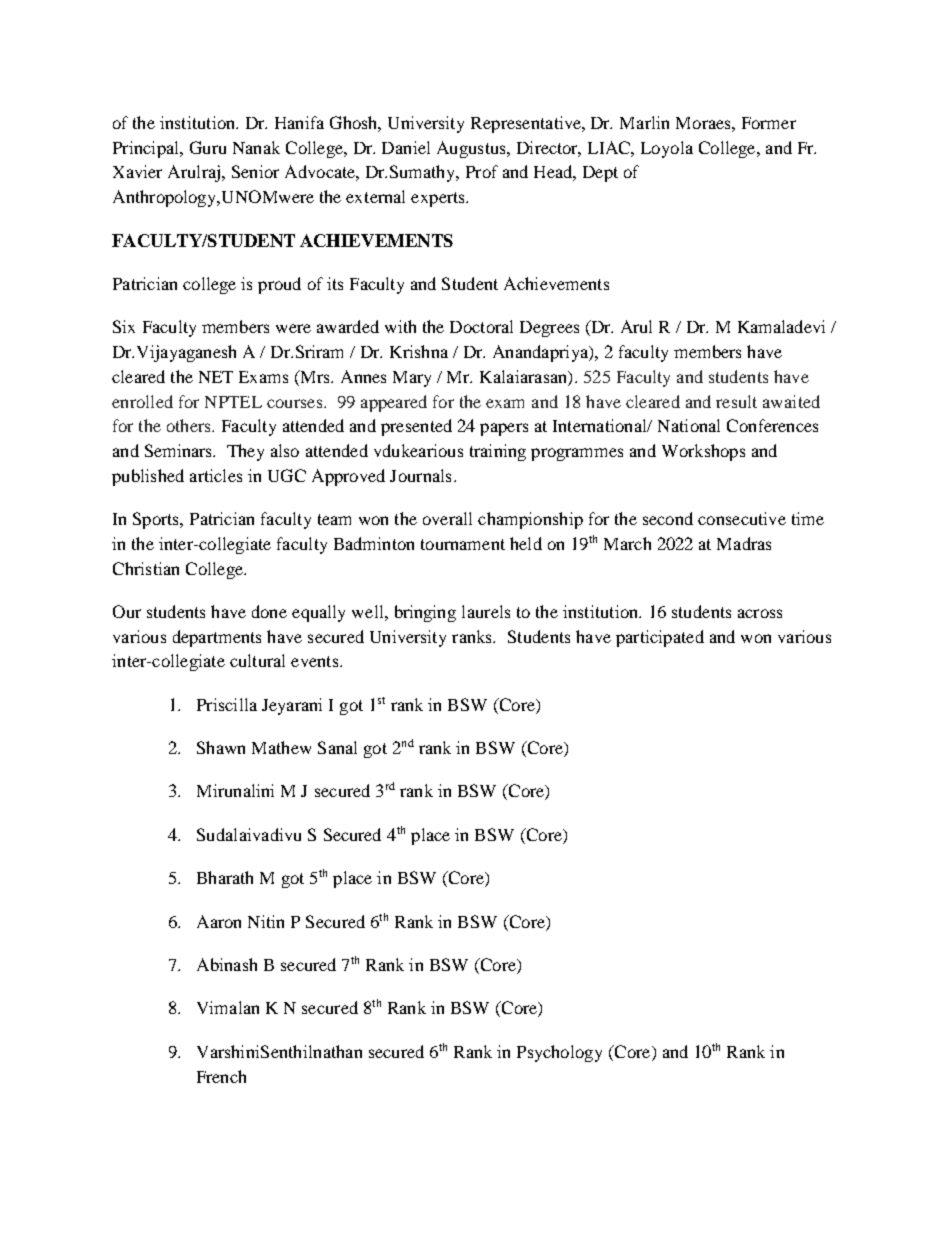 The width and height of the image is (952, 1233). Describe the element at coordinates (217, 638) in the image. I see `departments` at that location.
